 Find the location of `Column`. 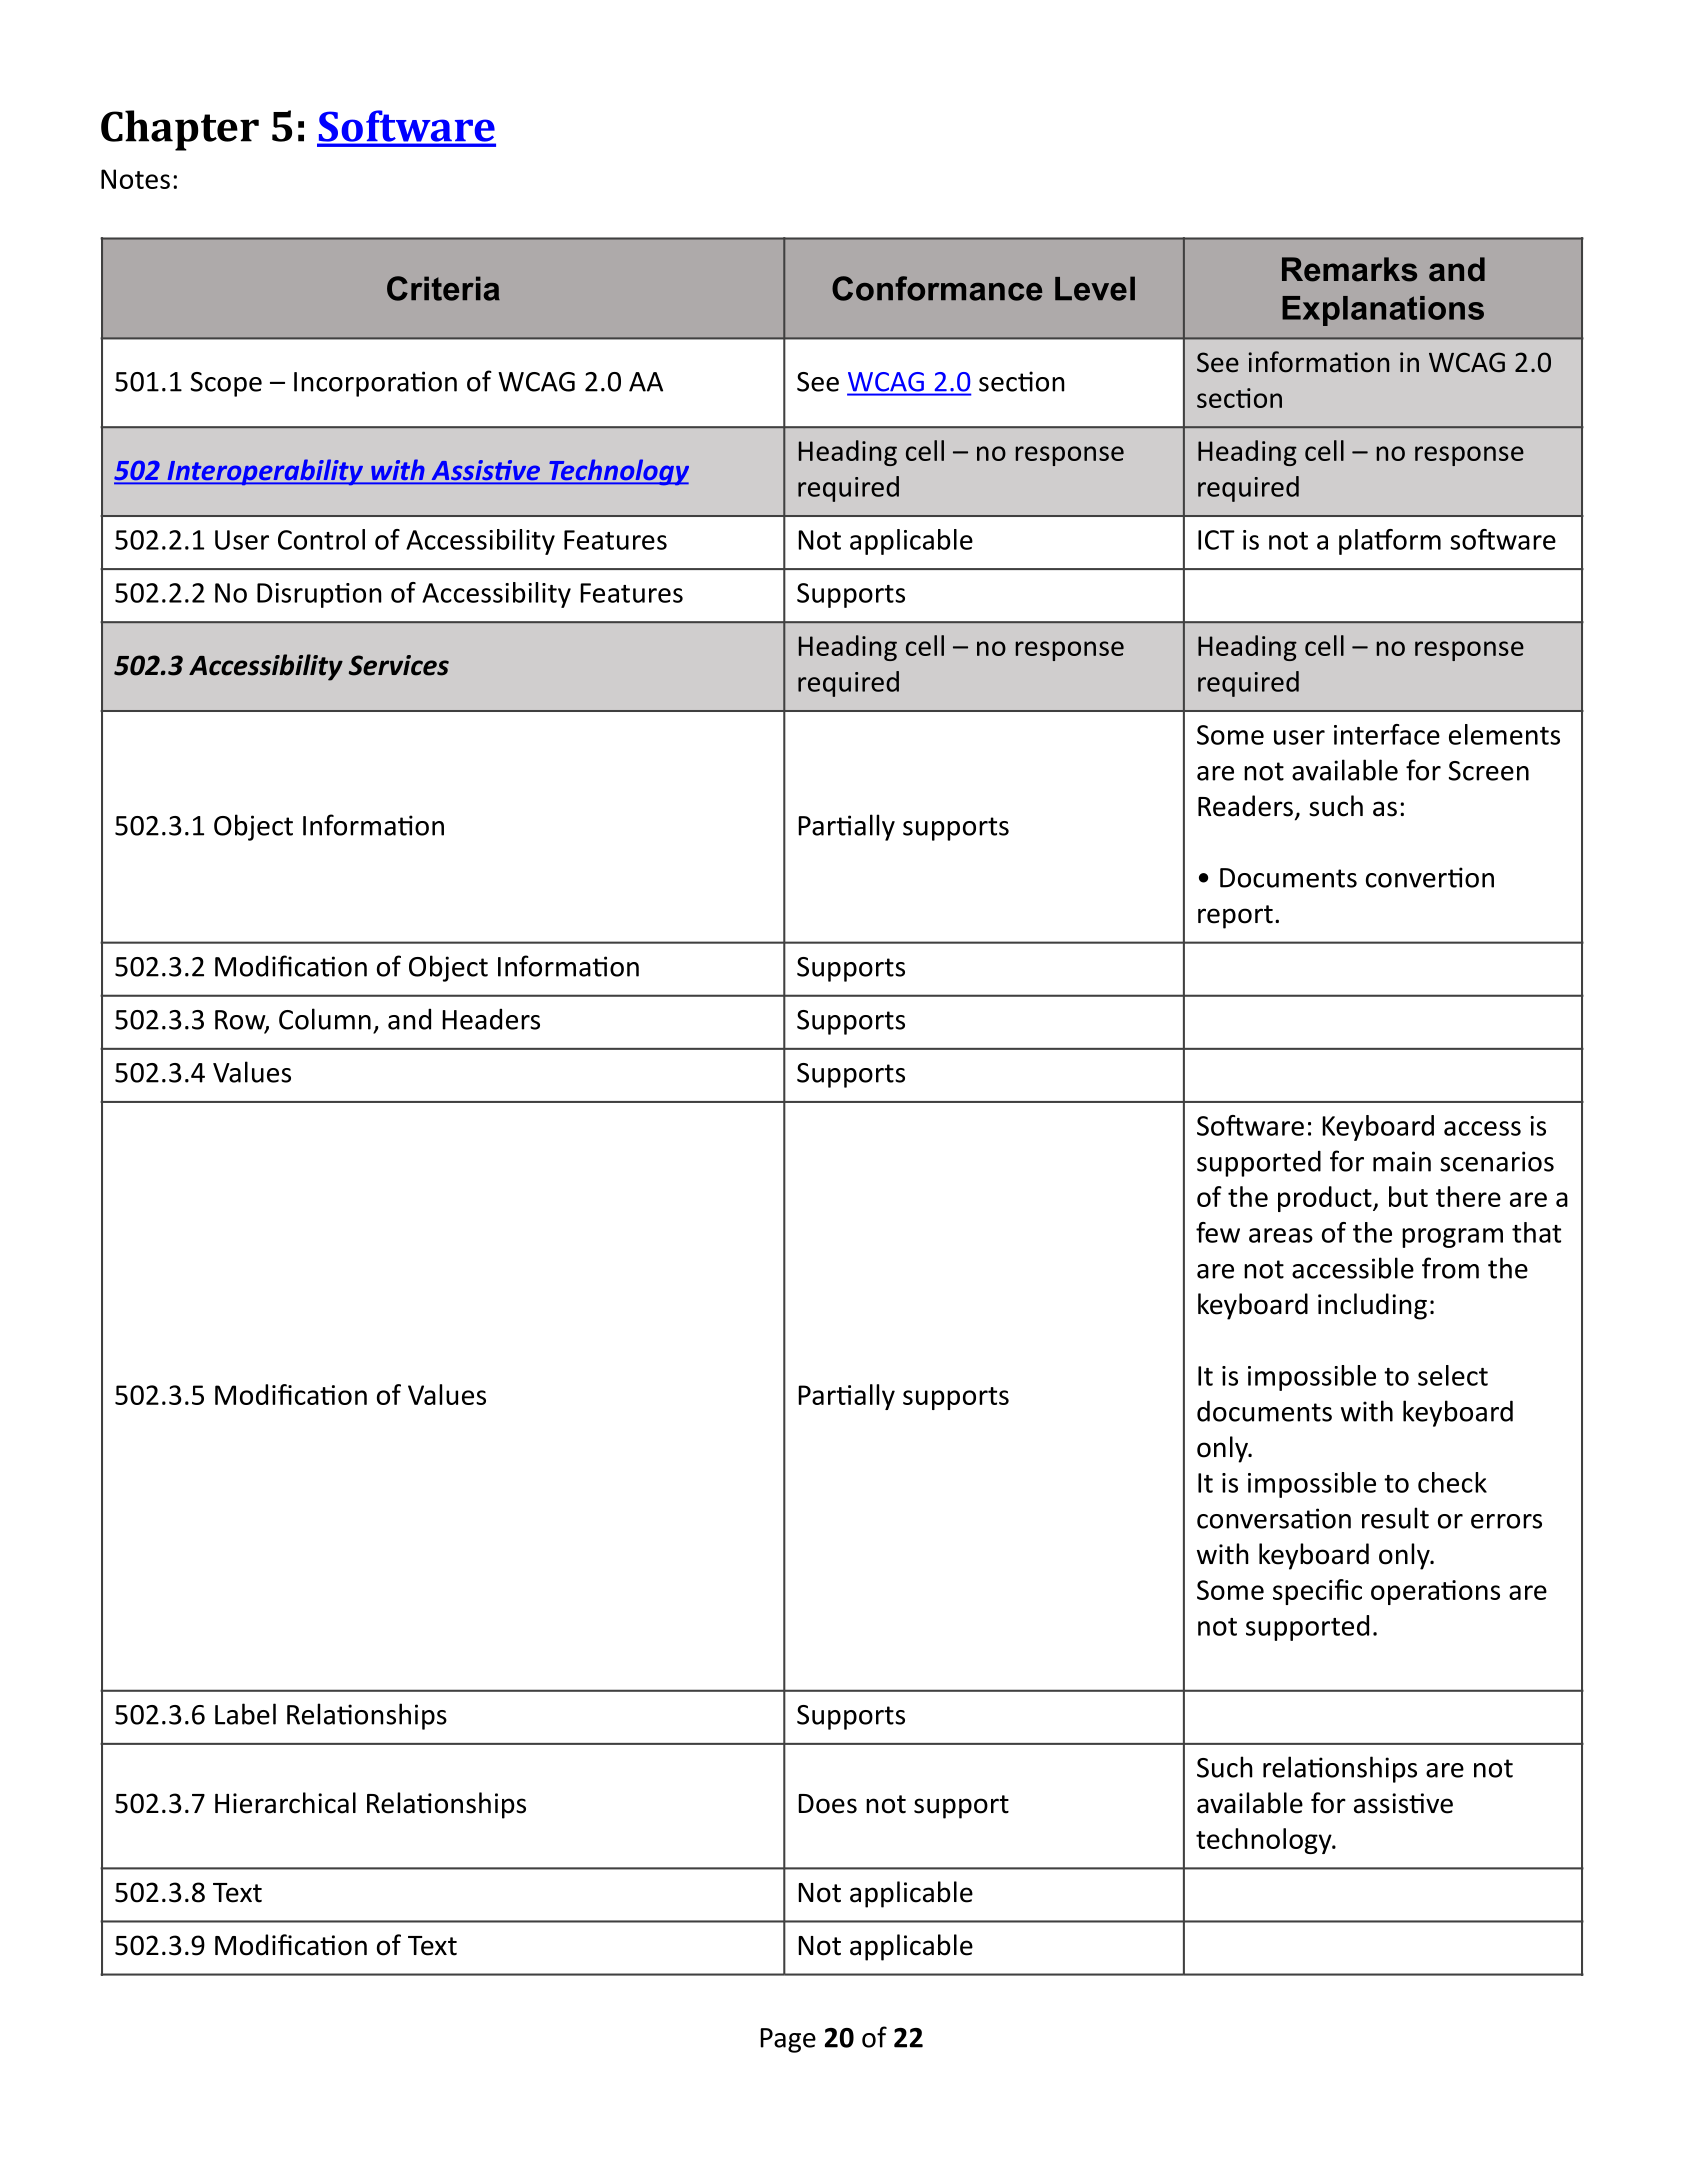

Column is located at coordinates (325, 1019).
